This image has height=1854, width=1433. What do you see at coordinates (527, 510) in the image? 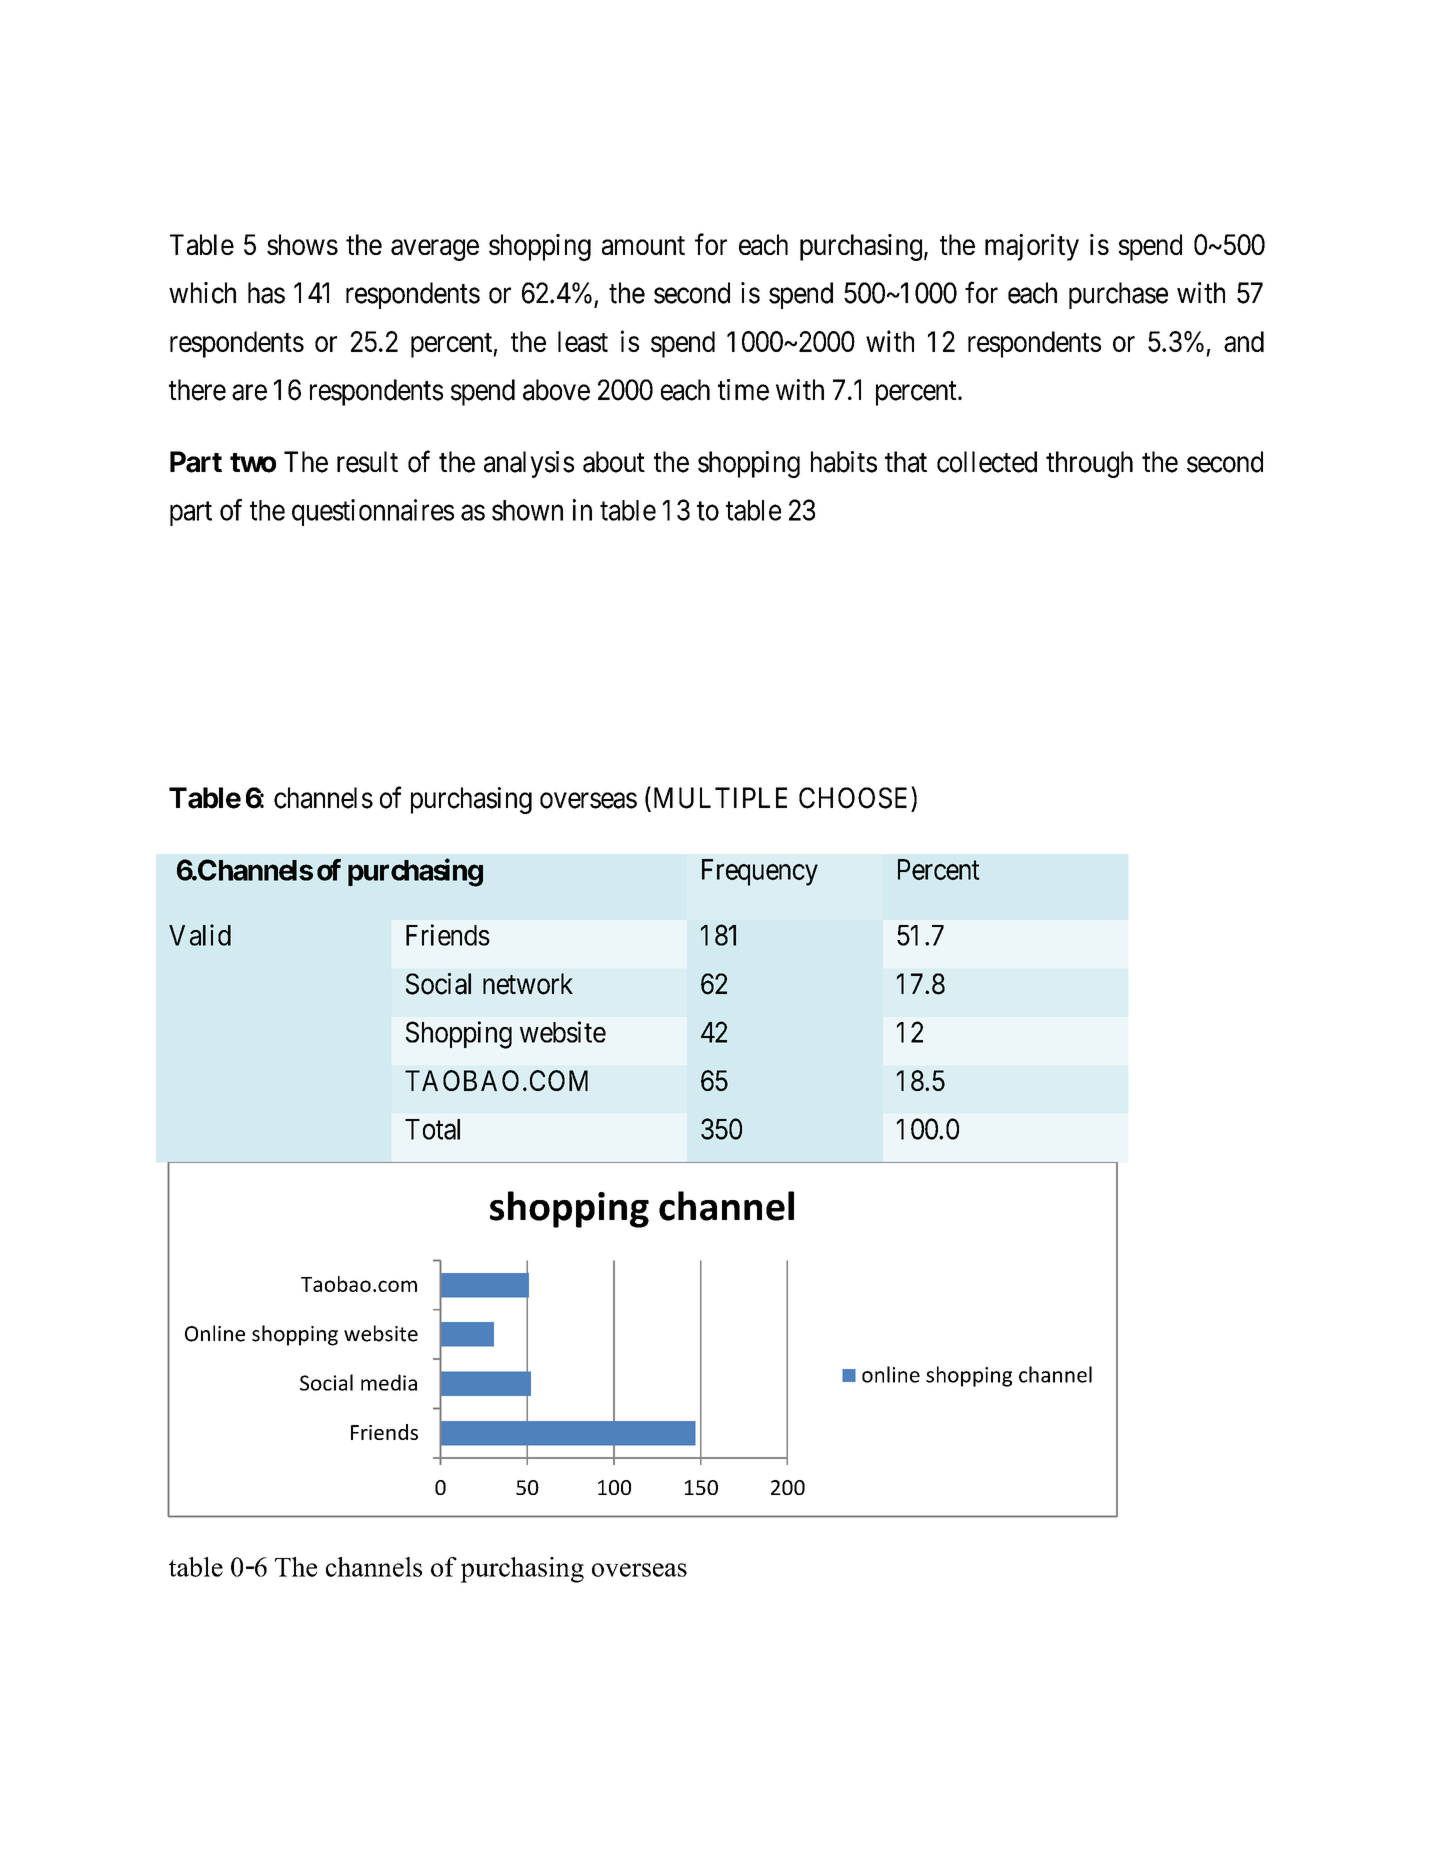
I see `shown` at bounding box center [527, 510].
